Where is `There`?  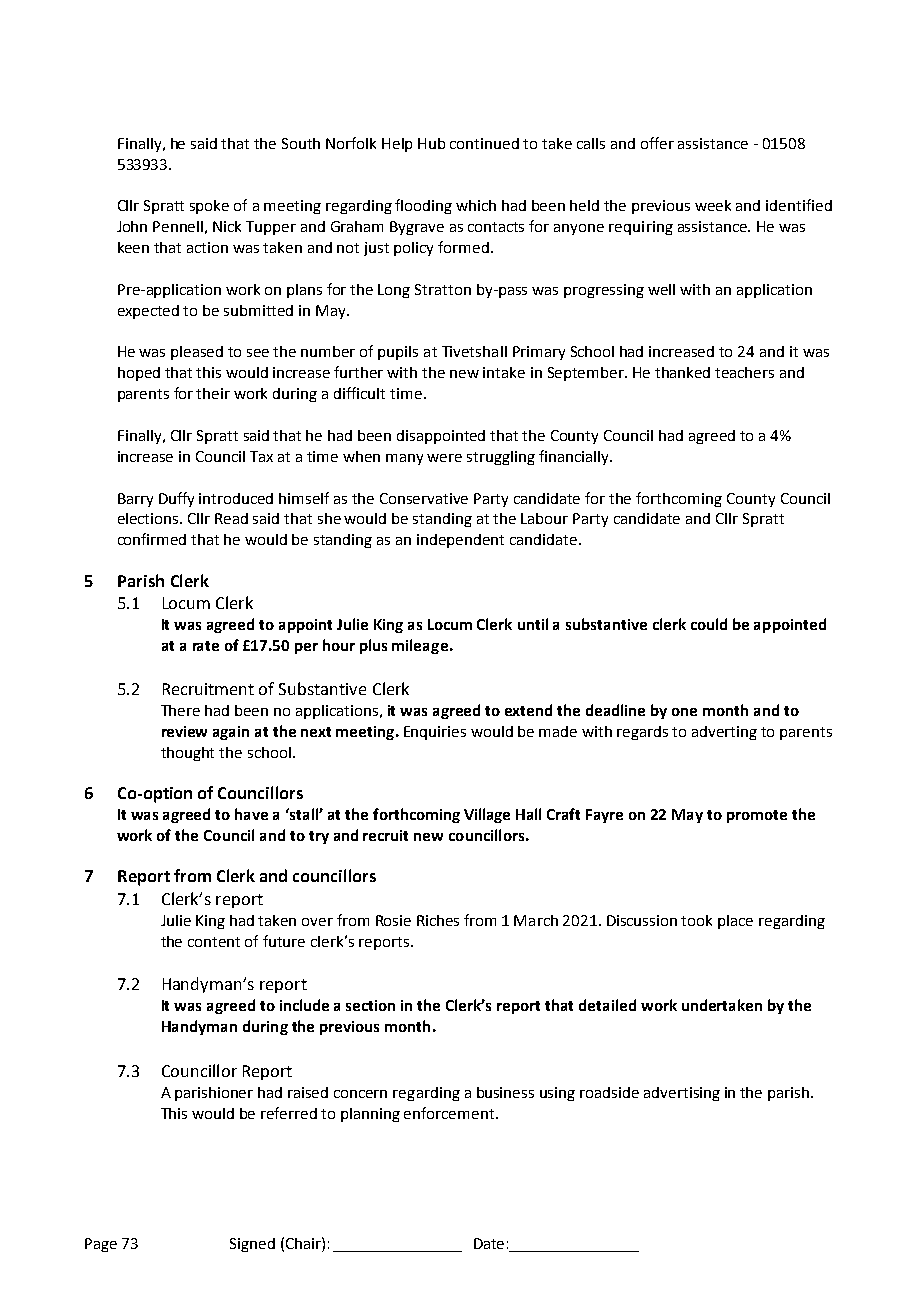
There is located at coordinates (180, 710).
